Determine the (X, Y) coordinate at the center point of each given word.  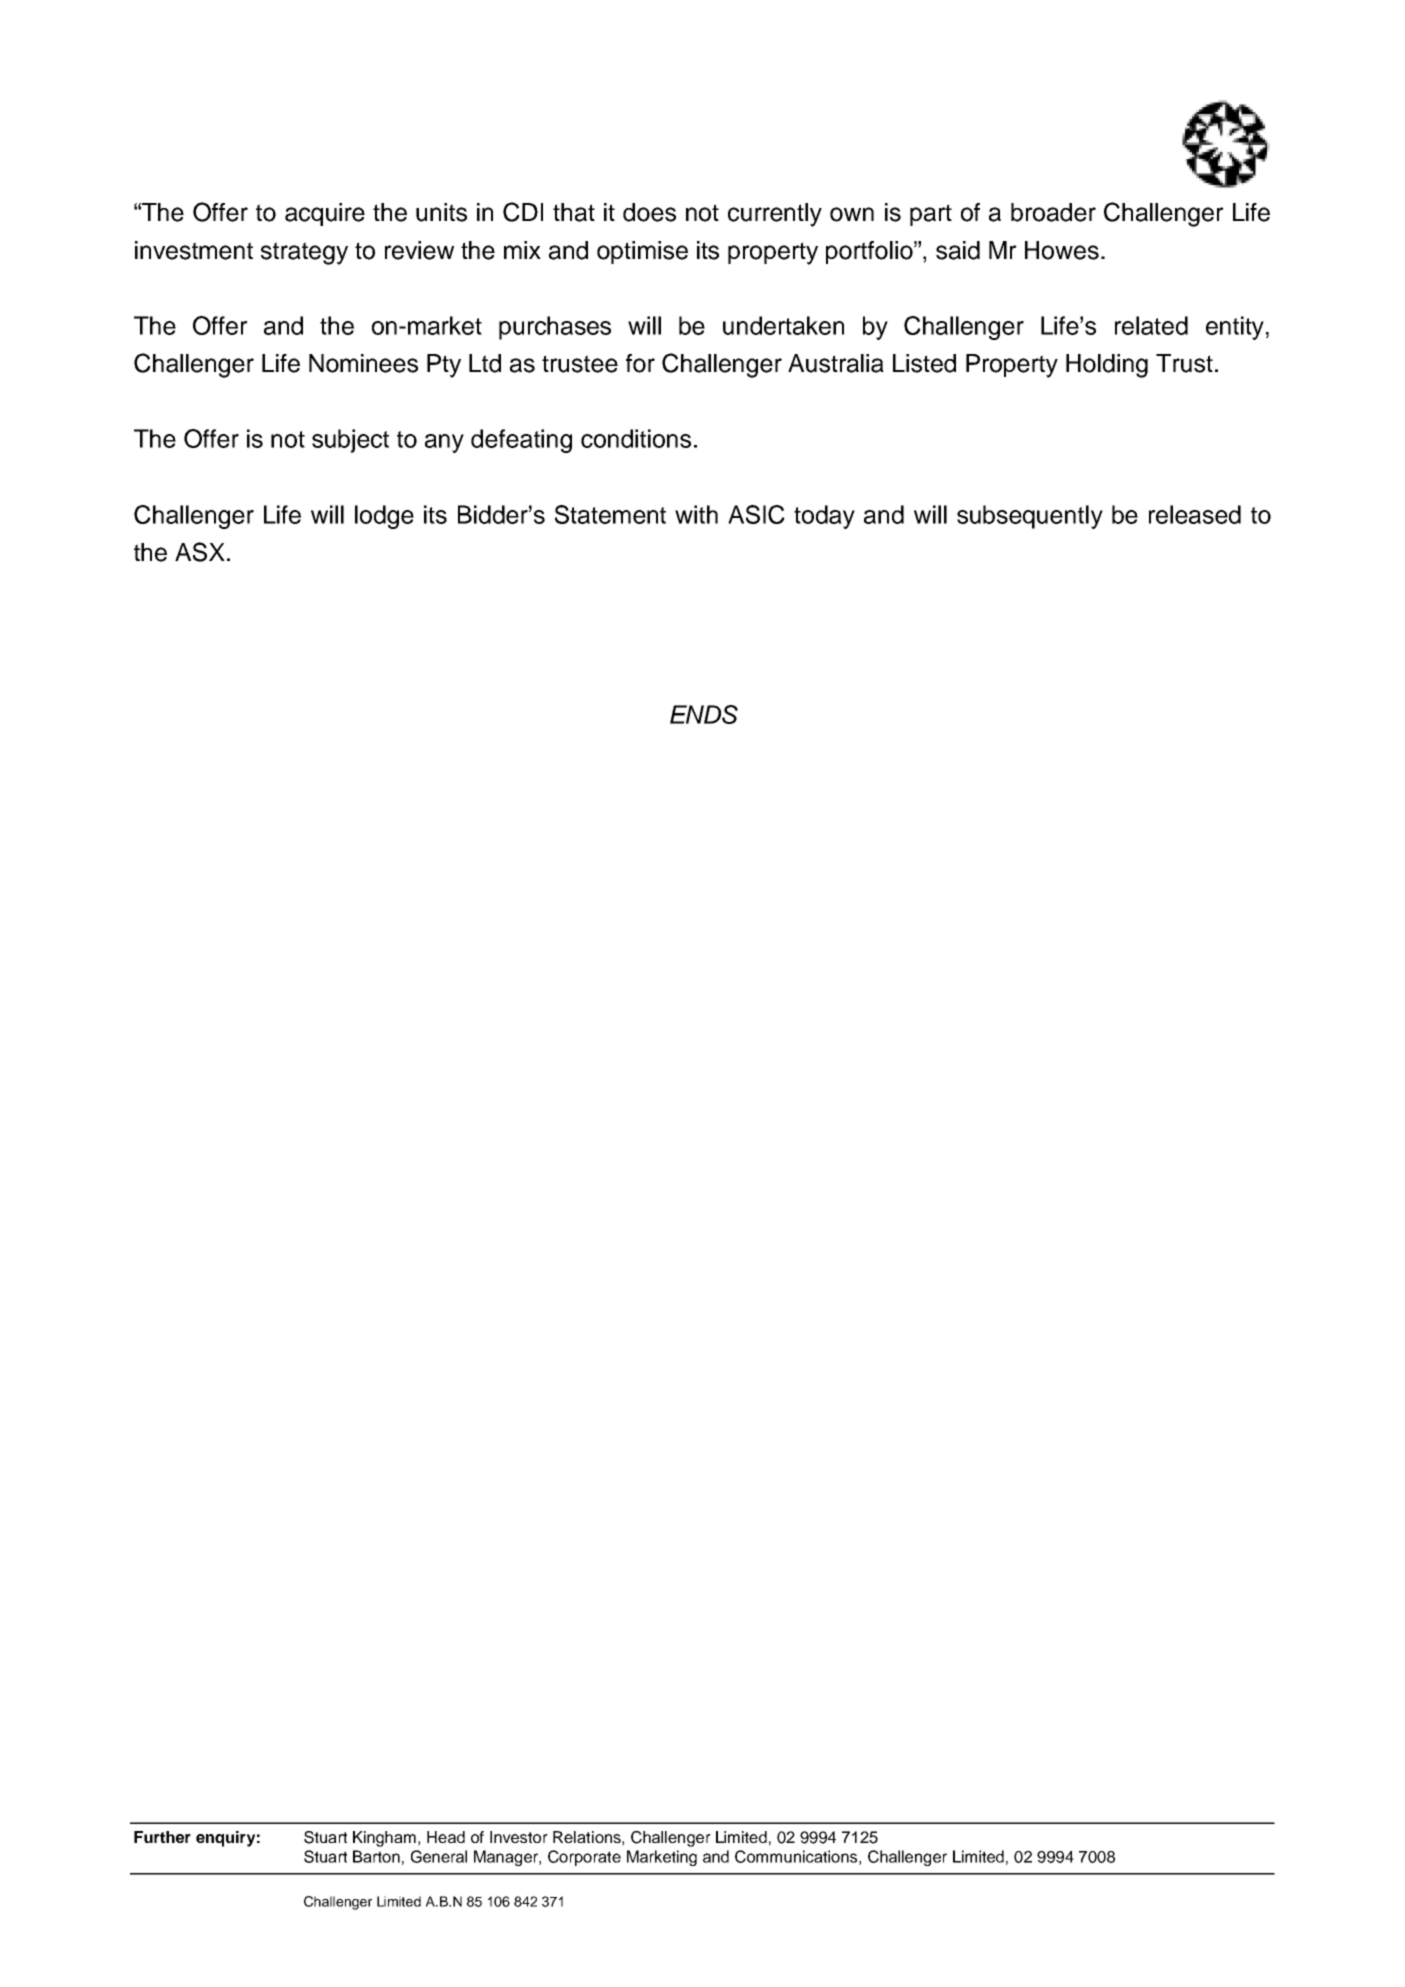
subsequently (1030, 517)
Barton (376, 1856)
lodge (384, 517)
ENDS (704, 714)
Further (162, 1837)
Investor (519, 1837)
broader (1053, 212)
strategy (304, 253)
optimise (642, 252)
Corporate (584, 1858)
